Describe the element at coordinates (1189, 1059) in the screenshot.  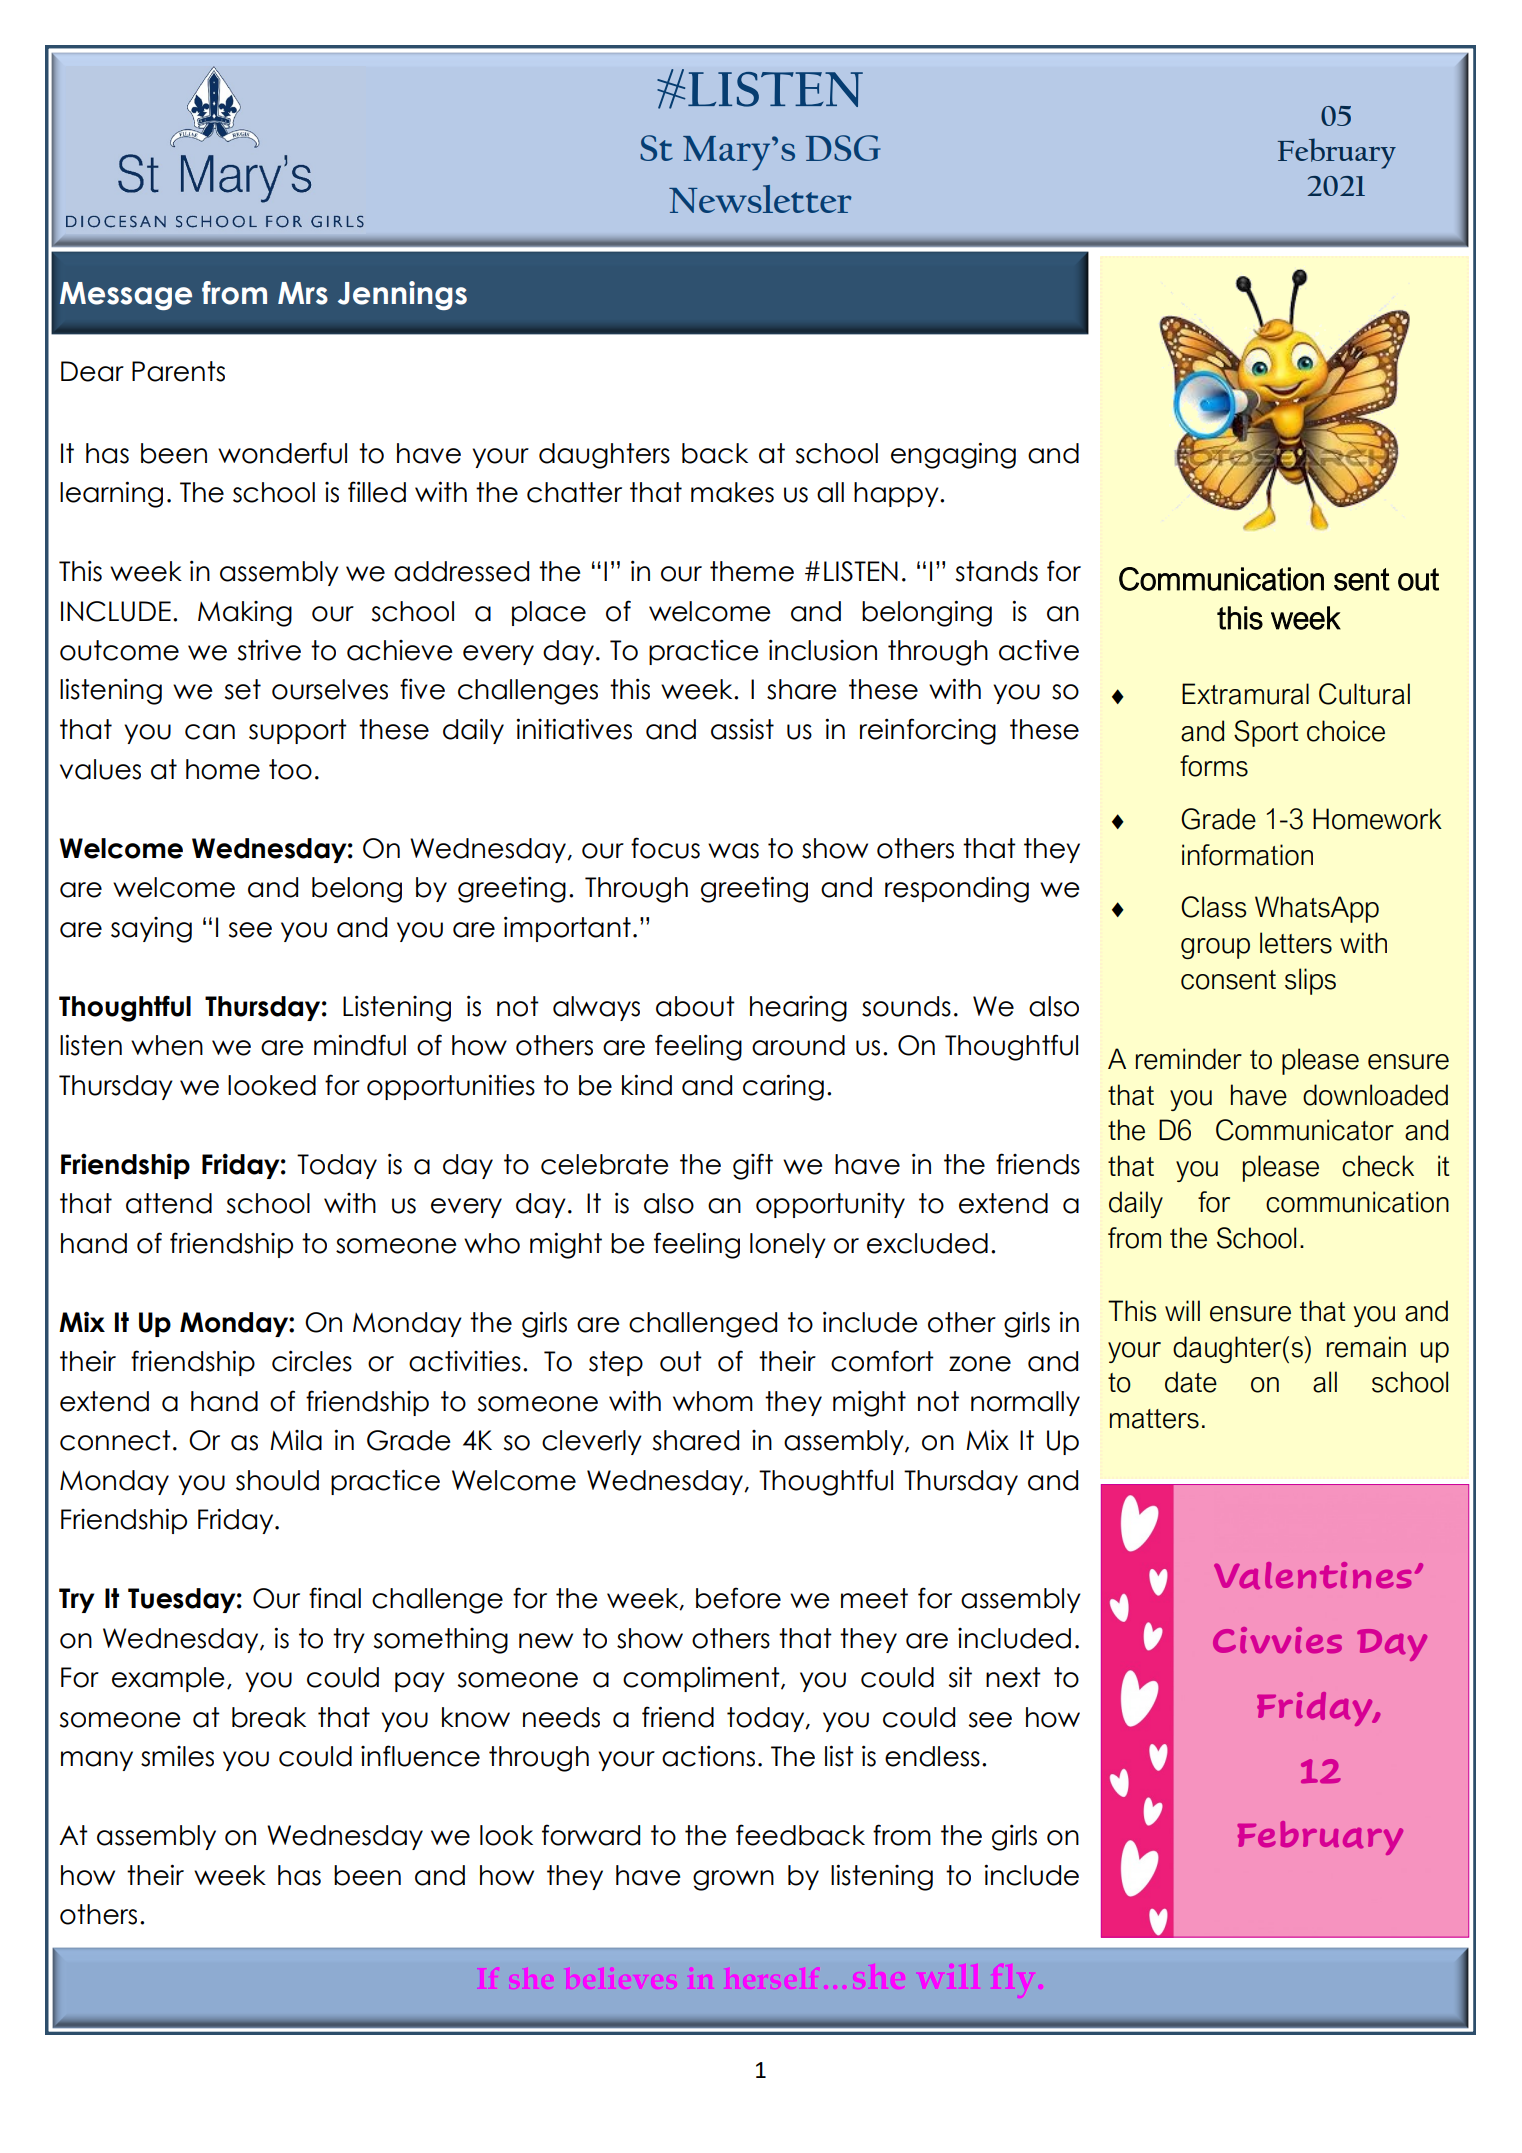
I see `reminder` at that location.
